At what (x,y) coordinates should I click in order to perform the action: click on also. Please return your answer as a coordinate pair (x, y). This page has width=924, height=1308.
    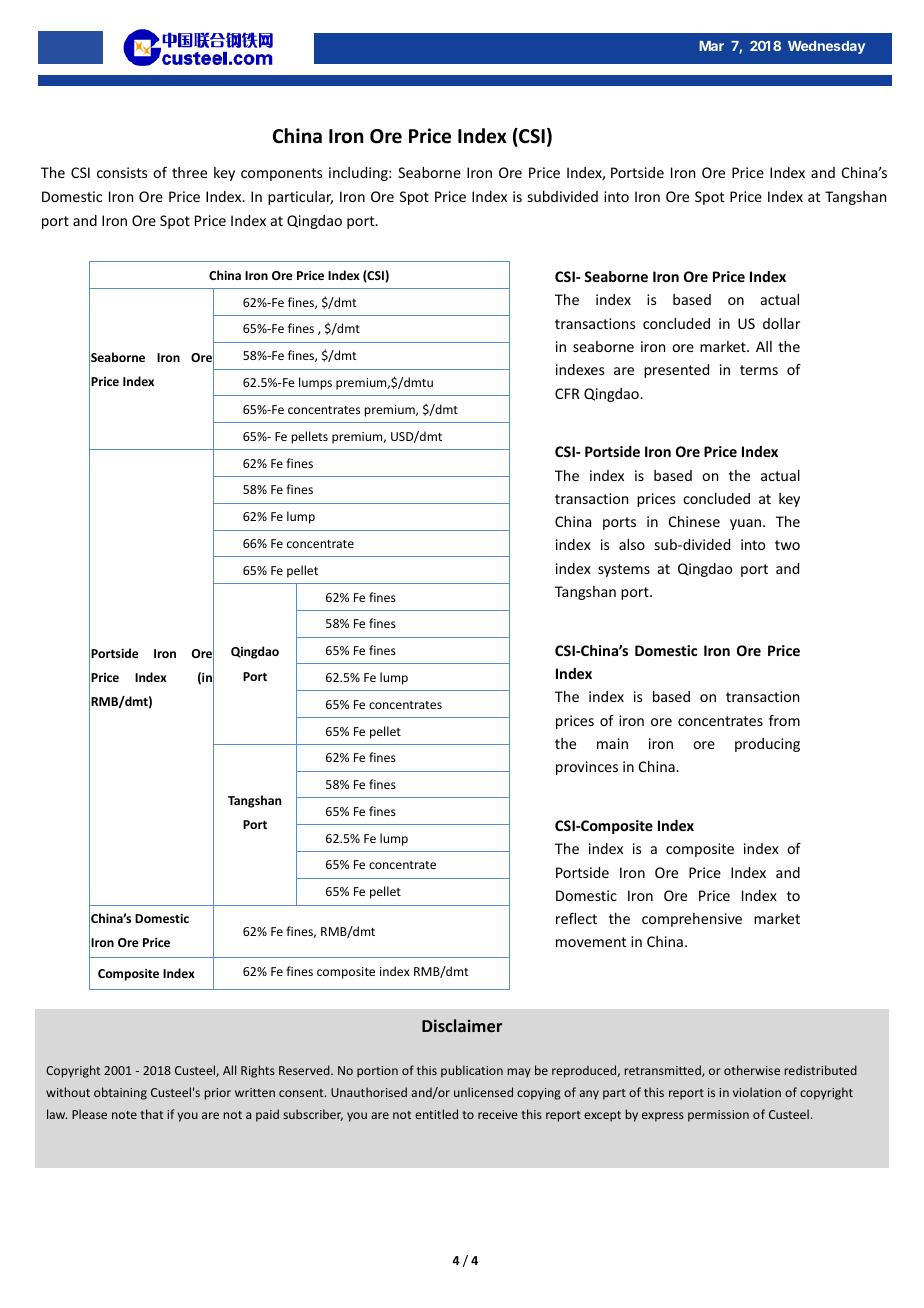
    Looking at the image, I should click on (632, 544).
